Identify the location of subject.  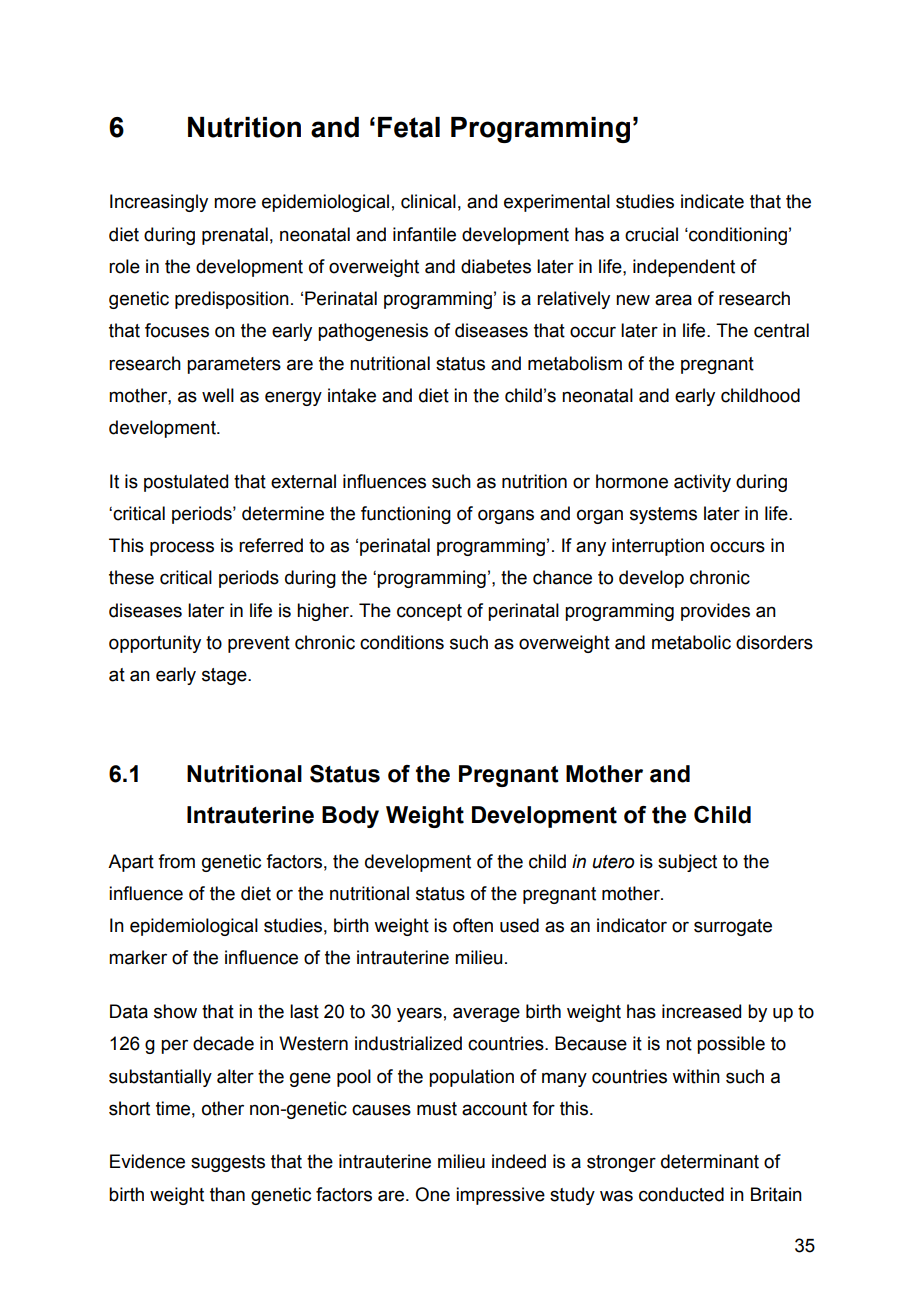
(687, 863).
